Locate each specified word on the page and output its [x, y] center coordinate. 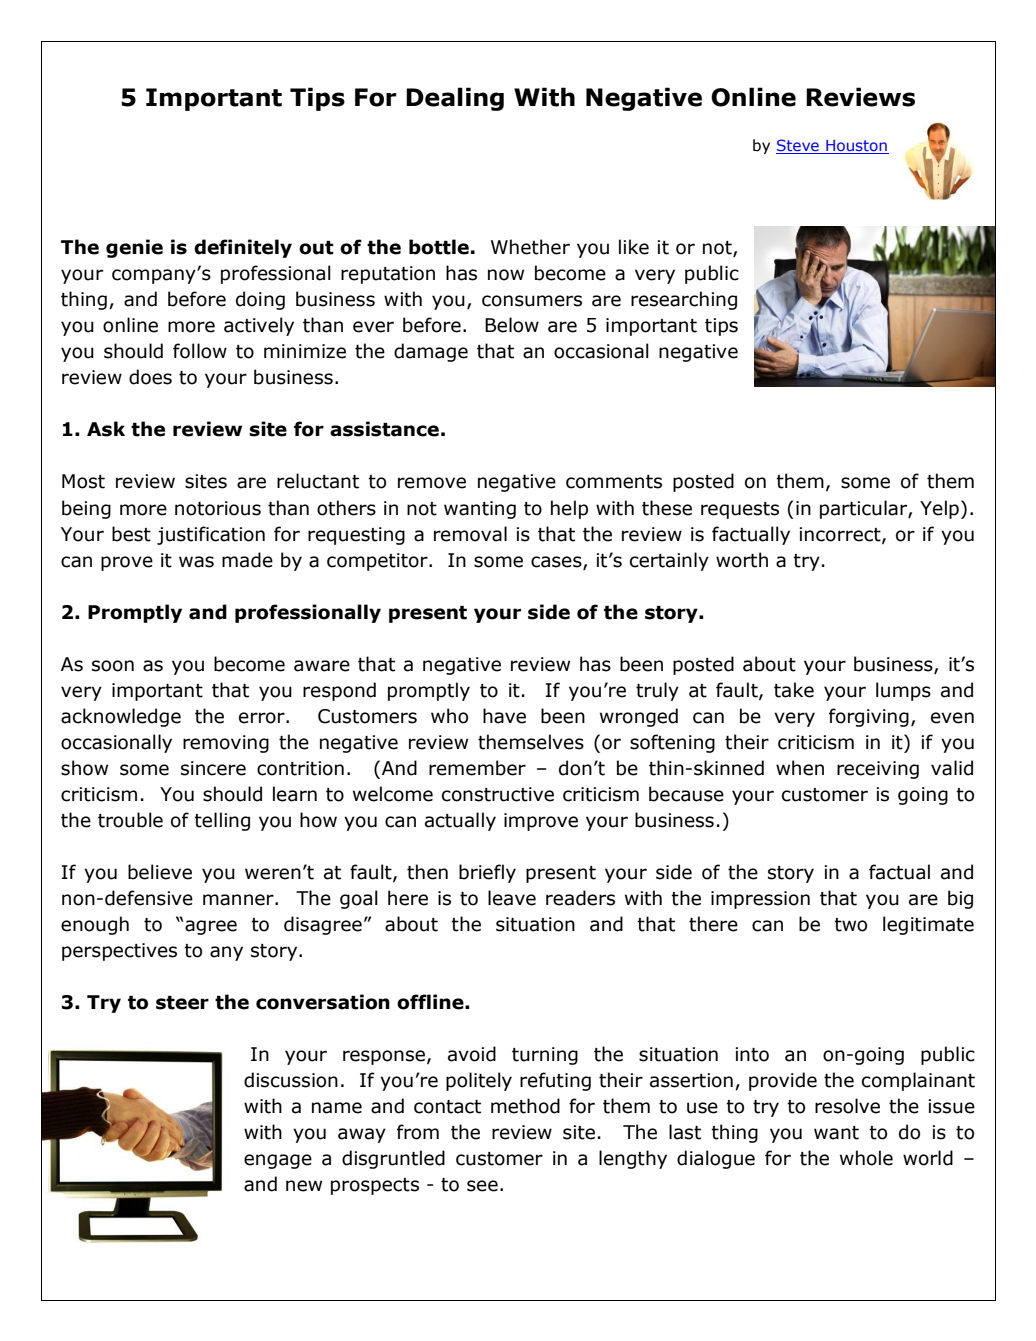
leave [512, 898]
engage [278, 1161]
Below [512, 325]
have [504, 716]
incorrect [841, 535]
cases [557, 562]
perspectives [119, 952]
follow [200, 351]
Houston [856, 147]
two [850, 925]
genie [134, 248]
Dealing [455, 99]
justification [211, 535]
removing [226, 744]
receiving [878, 770]
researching [684, 300]
